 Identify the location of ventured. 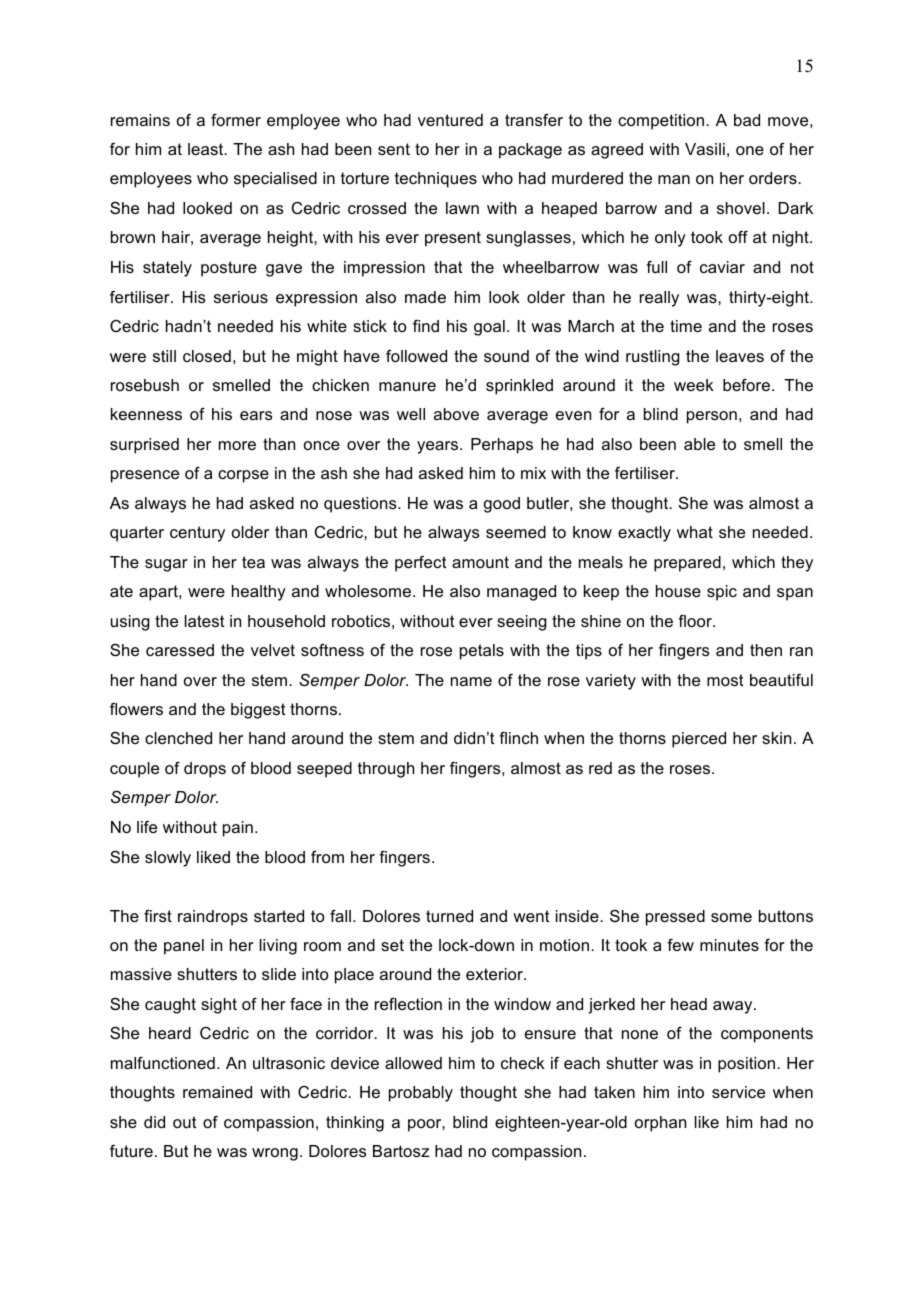
(450, 120).
